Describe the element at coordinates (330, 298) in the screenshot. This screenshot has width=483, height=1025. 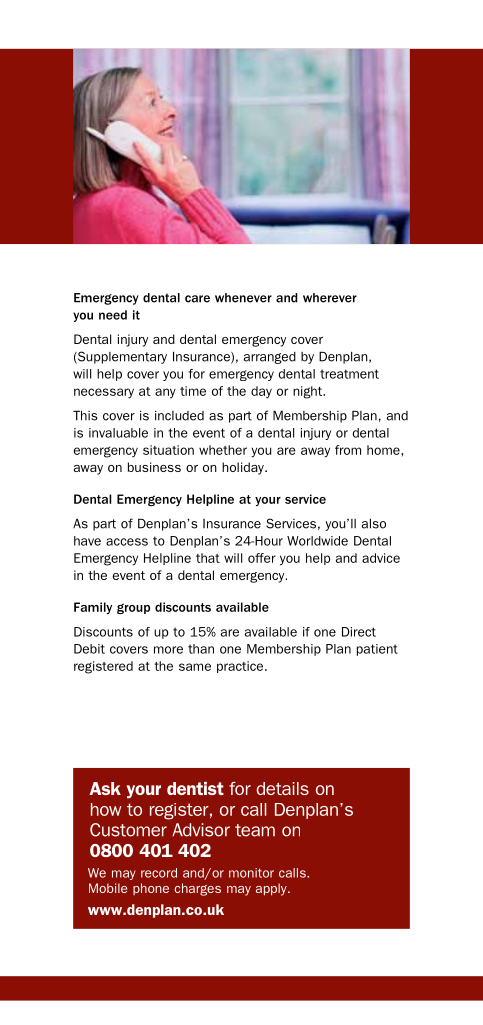
I see `wherever` at that location.
